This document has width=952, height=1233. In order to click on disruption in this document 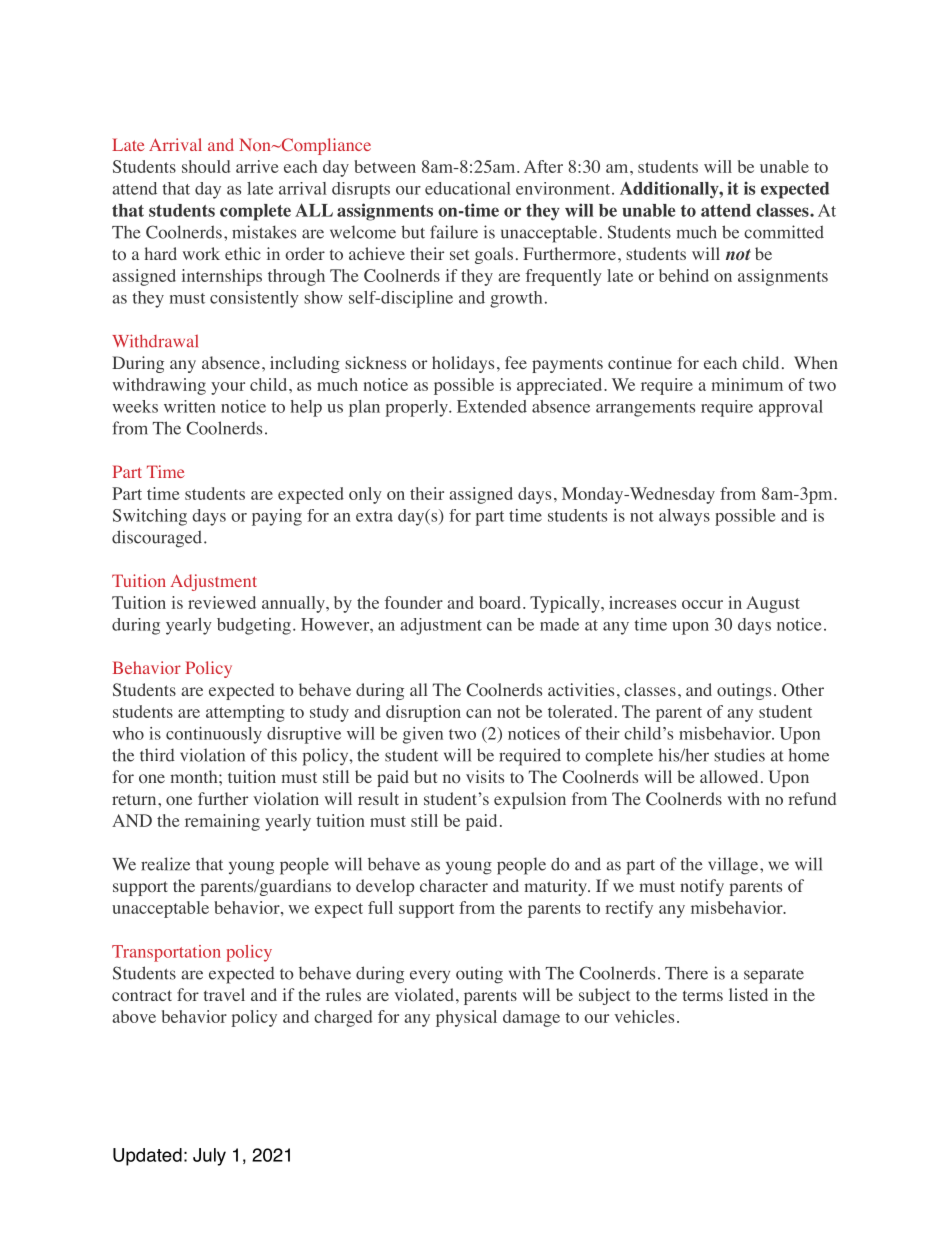, I will do `click(423, 713)`.
